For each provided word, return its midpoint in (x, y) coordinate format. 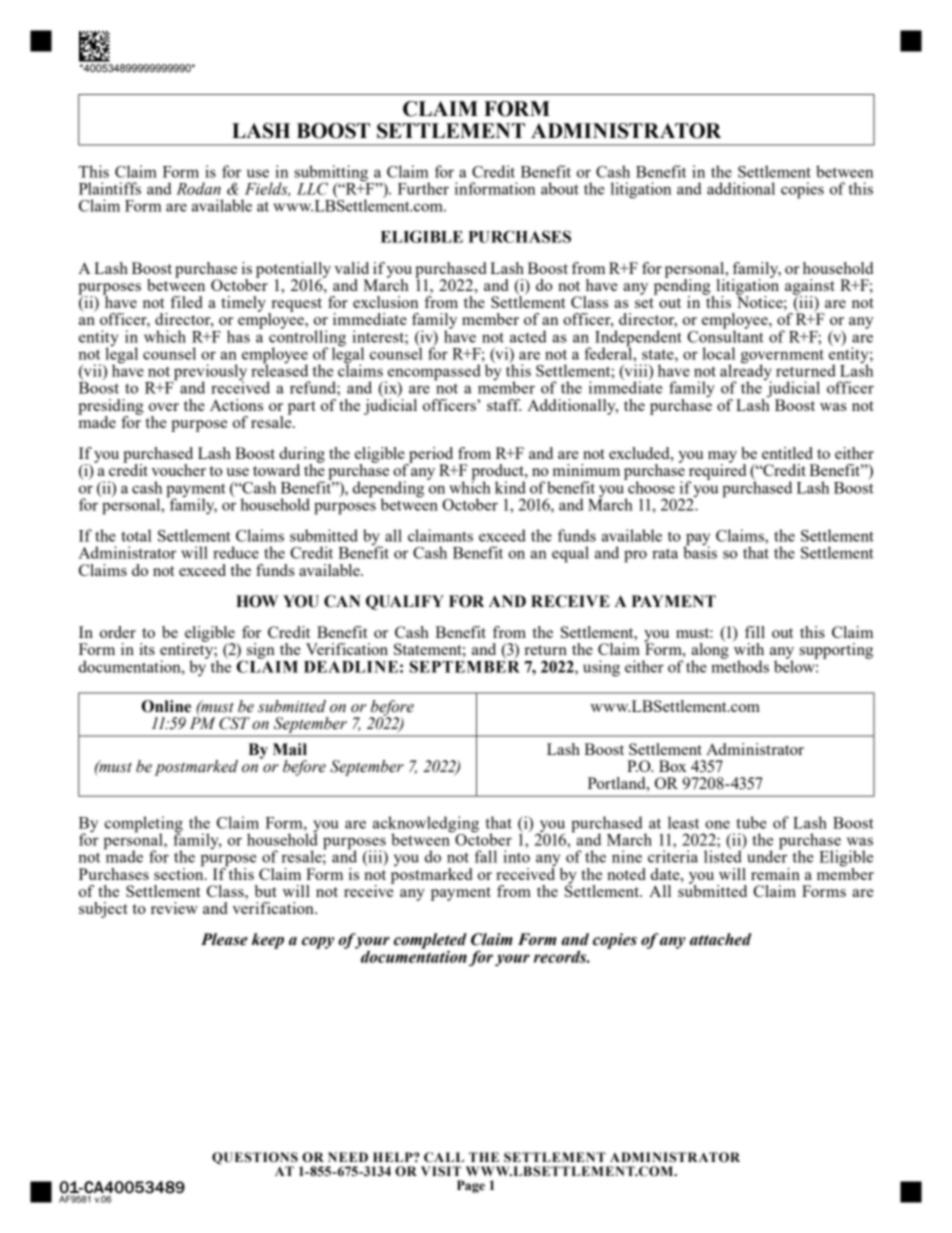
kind (510, 487)
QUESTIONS (255, 1159)
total (136, 535)
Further (423, 188)
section (180, 872)
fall (486, 856)
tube (751, 822)
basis (700, 551)
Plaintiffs (110, 188)
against (810, 288)
